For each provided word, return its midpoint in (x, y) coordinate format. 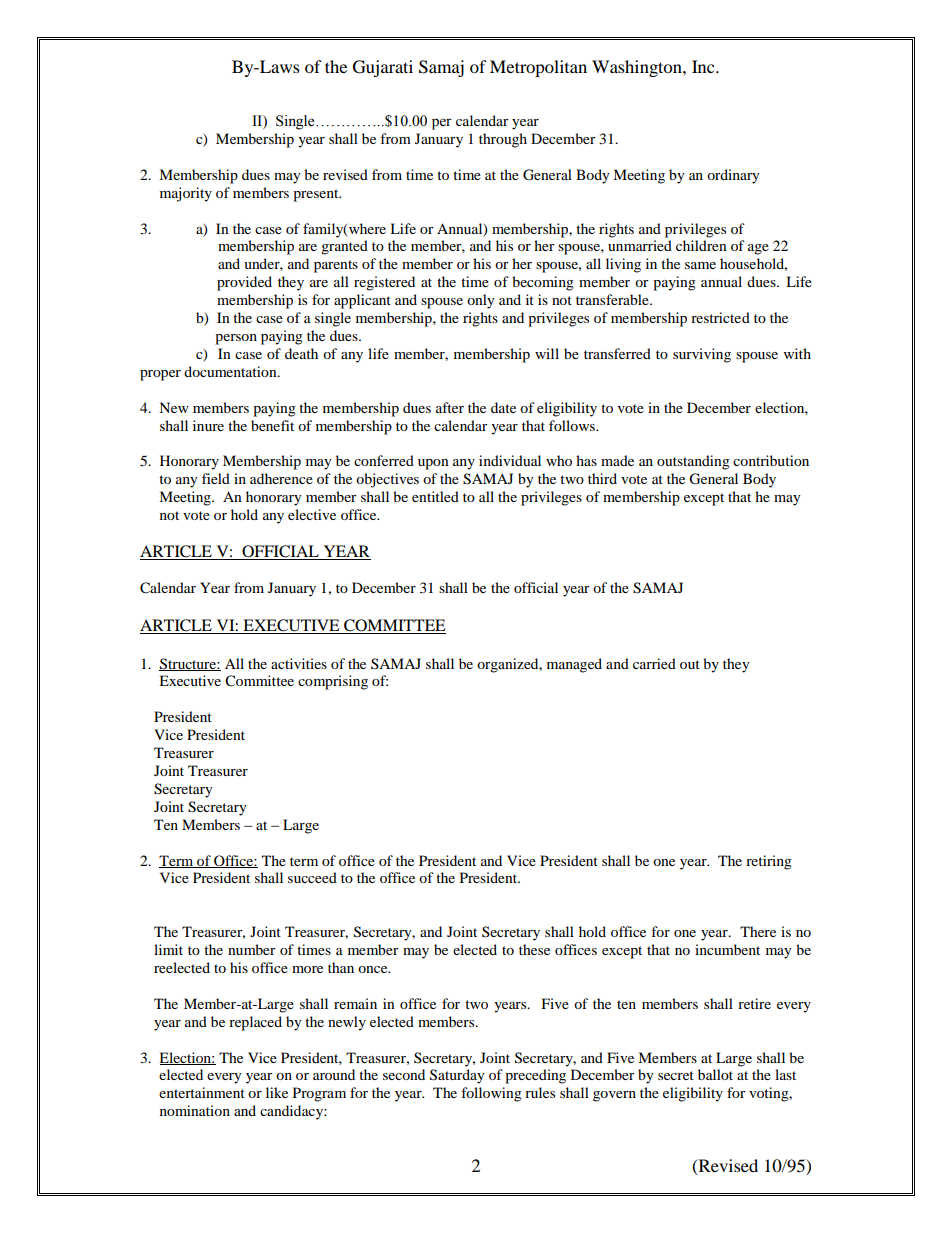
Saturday (457, 1076)
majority (186, 194)
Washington (638, 68)
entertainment (202, 1092)
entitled (435, 496)
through (503, 140)
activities (299, 663)
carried (654, 663)
